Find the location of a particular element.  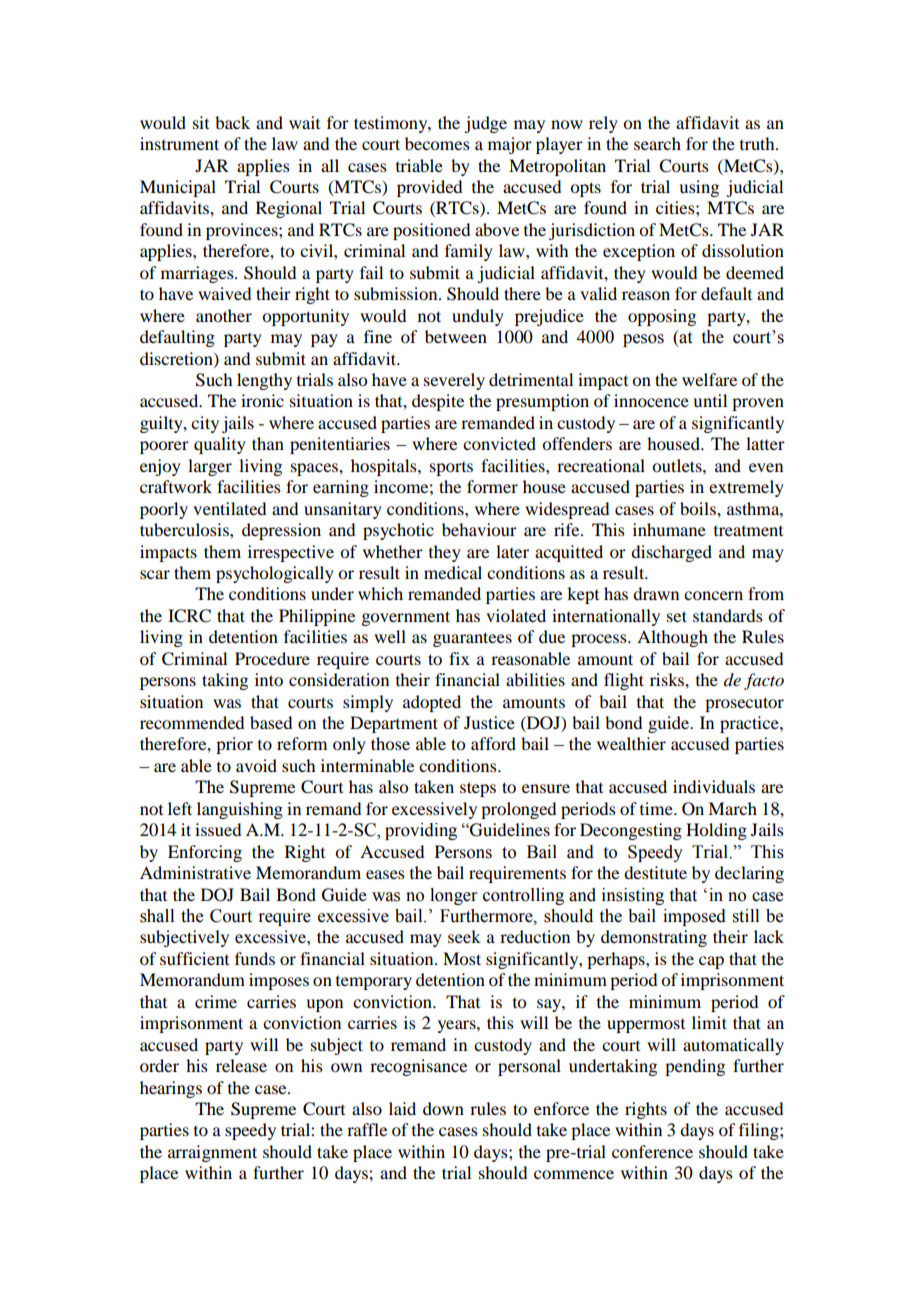

becomes is located at coordinates (437, 143).
